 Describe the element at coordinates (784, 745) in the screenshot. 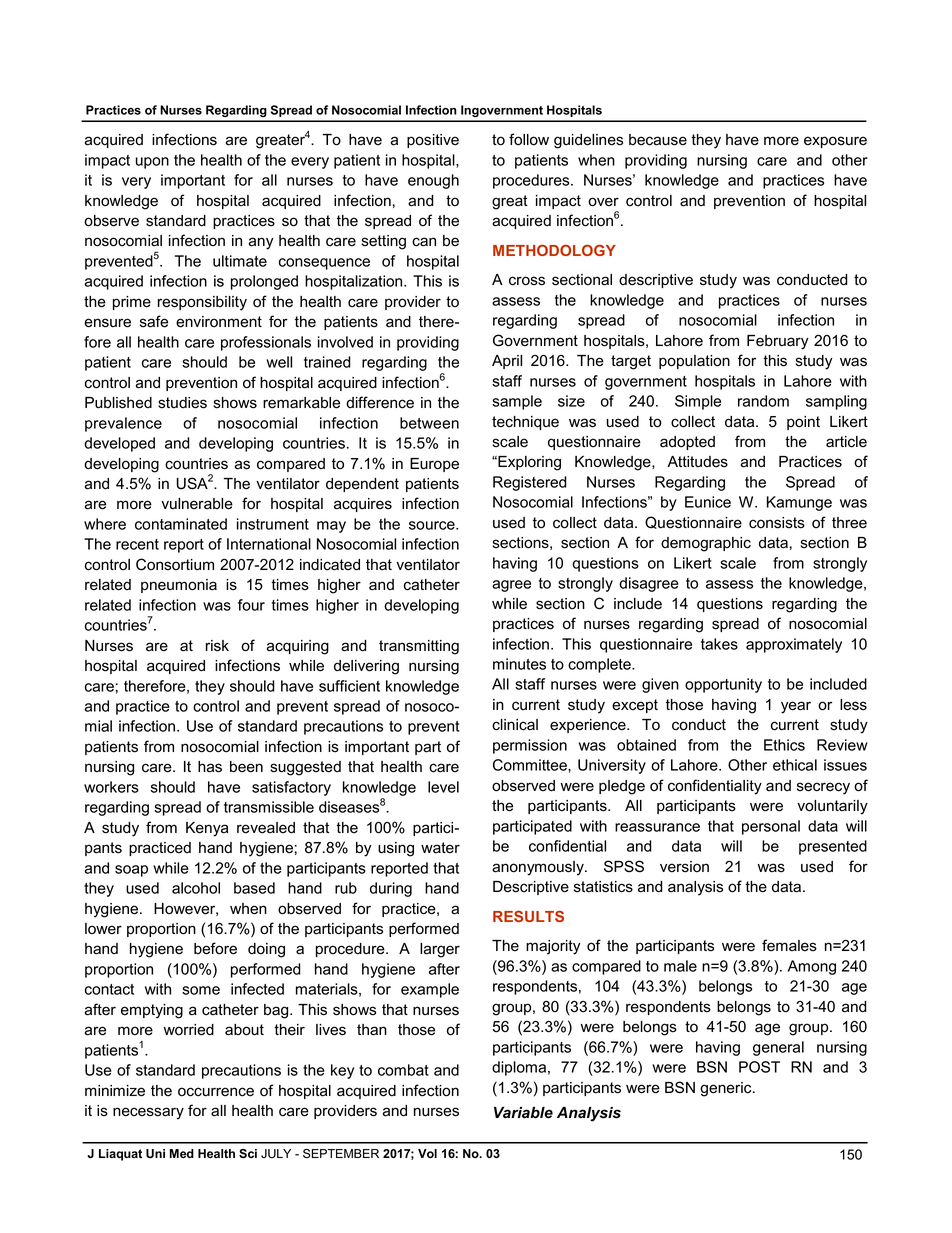

I see `Ethics` at that location.
